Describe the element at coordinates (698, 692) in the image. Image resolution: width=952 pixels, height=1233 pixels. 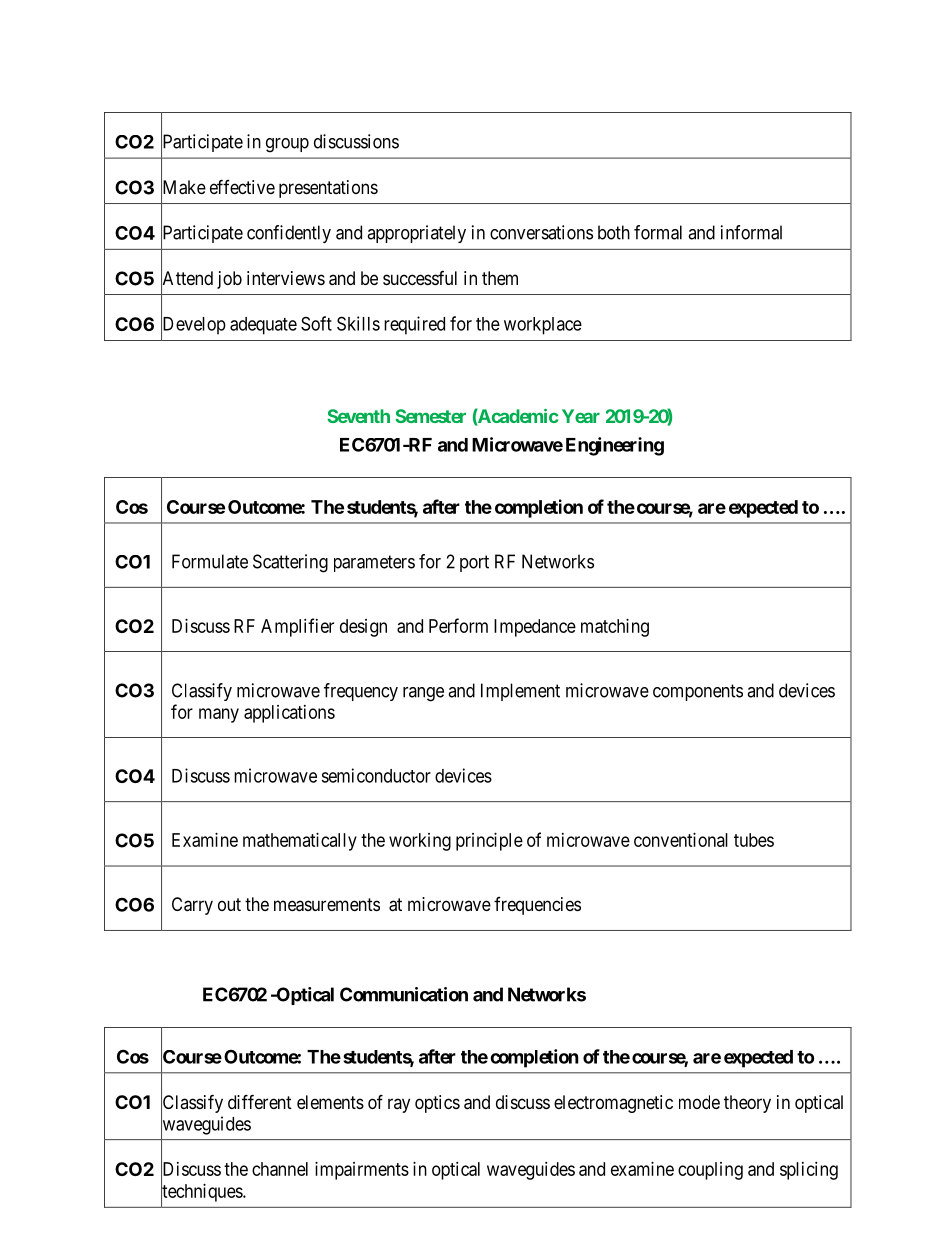
I see `components` at that location.
